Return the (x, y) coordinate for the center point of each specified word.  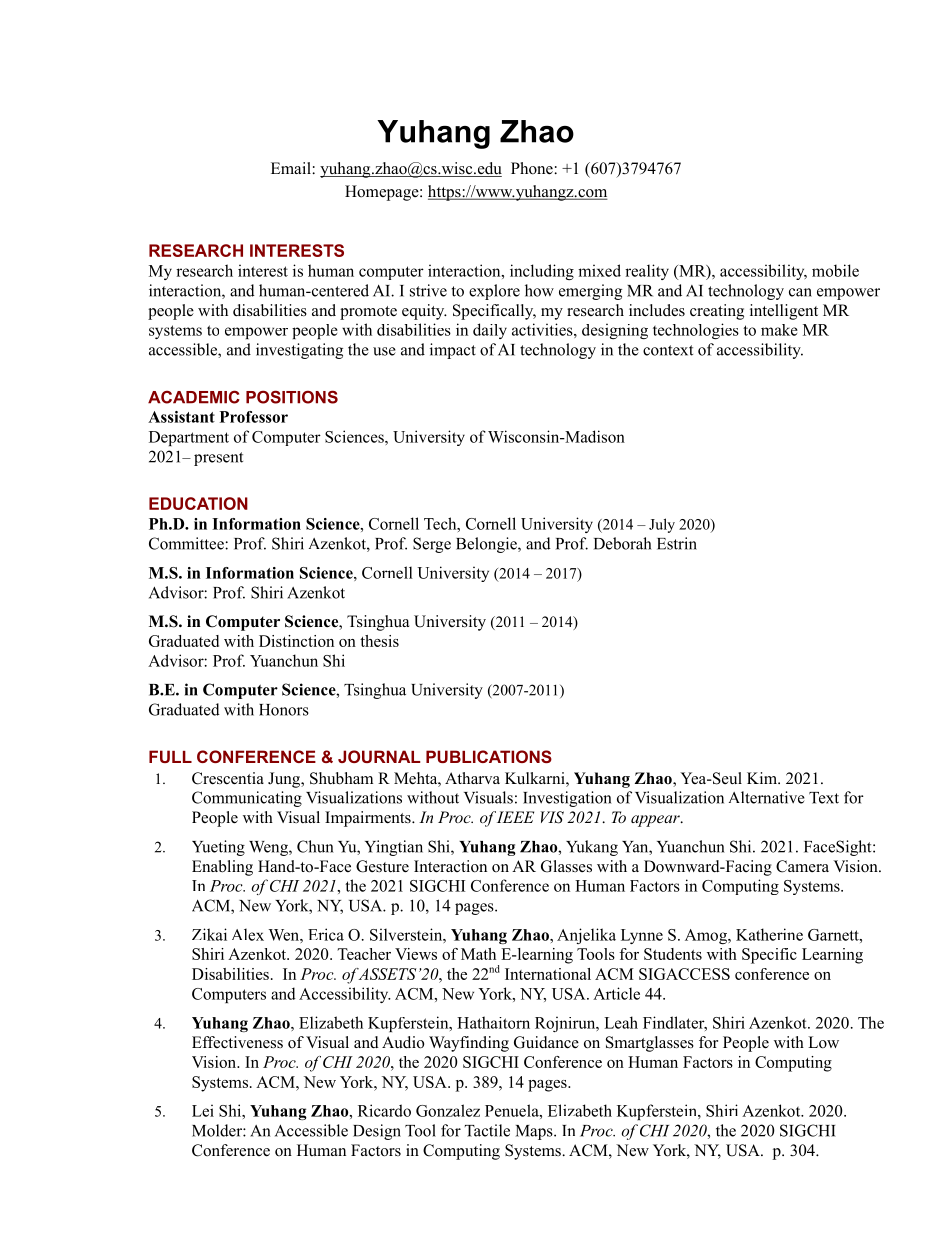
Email (292, 168)
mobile (835, 270)
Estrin (677, 543)
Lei (203, 1110)
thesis (379, 641)
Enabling (222, 868)
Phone (533, 168)
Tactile (487, 1130)
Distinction (296, 641)
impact (453, 351)
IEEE (515, 817)
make (779, 330)
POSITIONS (292, 397)
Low (823, 1042)
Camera (802, 866)
